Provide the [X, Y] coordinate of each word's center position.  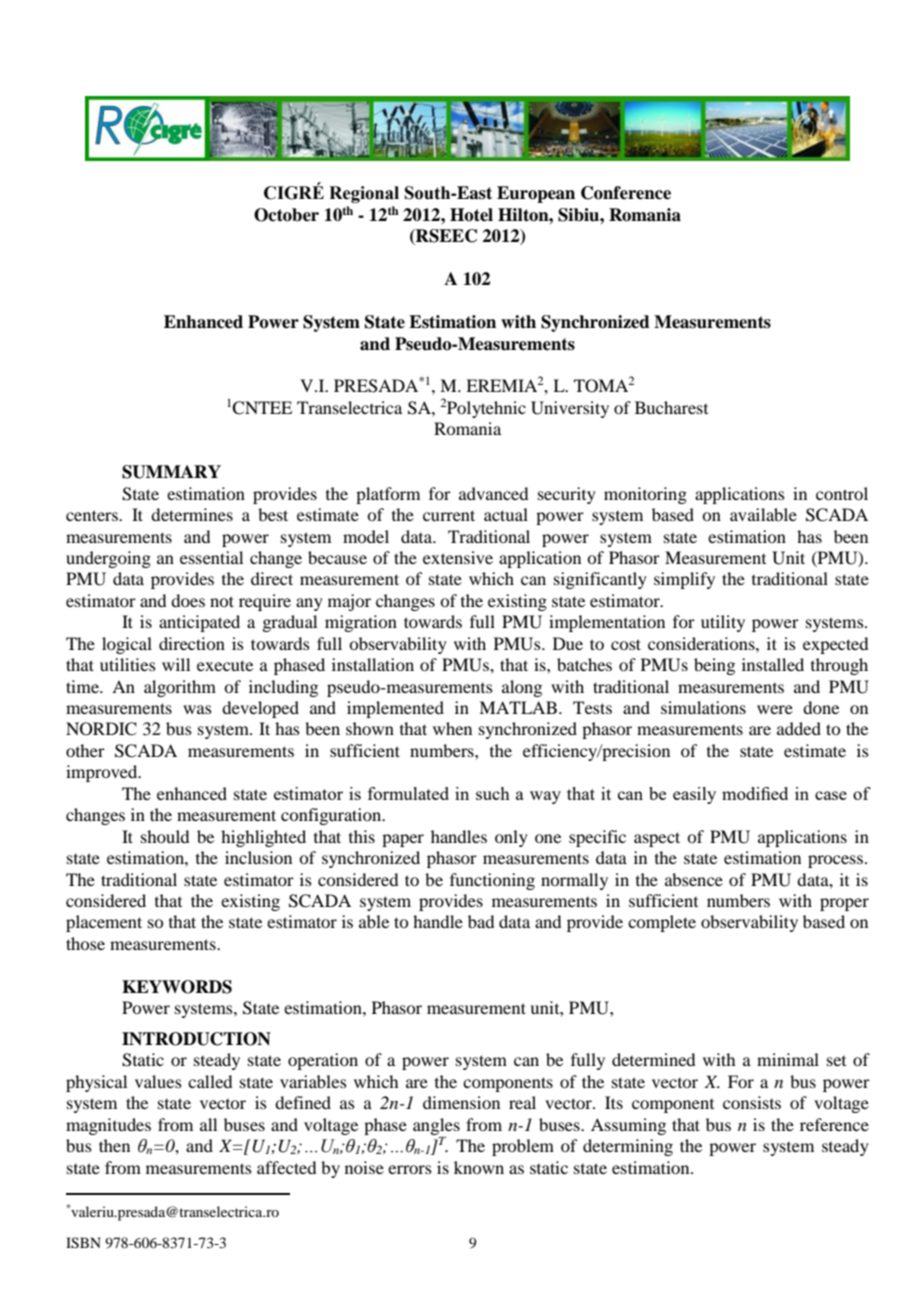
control [842, 493]
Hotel [471, 215]
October [286, 215]
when [452, 728]
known [479, 1167]
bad [481, 921]
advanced [493, 493]
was [197, 709]
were [775, 709]
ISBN [83, 1243]
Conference [626, 193]
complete [662, 923]
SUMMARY [171, 472]
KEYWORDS [177, 987]
